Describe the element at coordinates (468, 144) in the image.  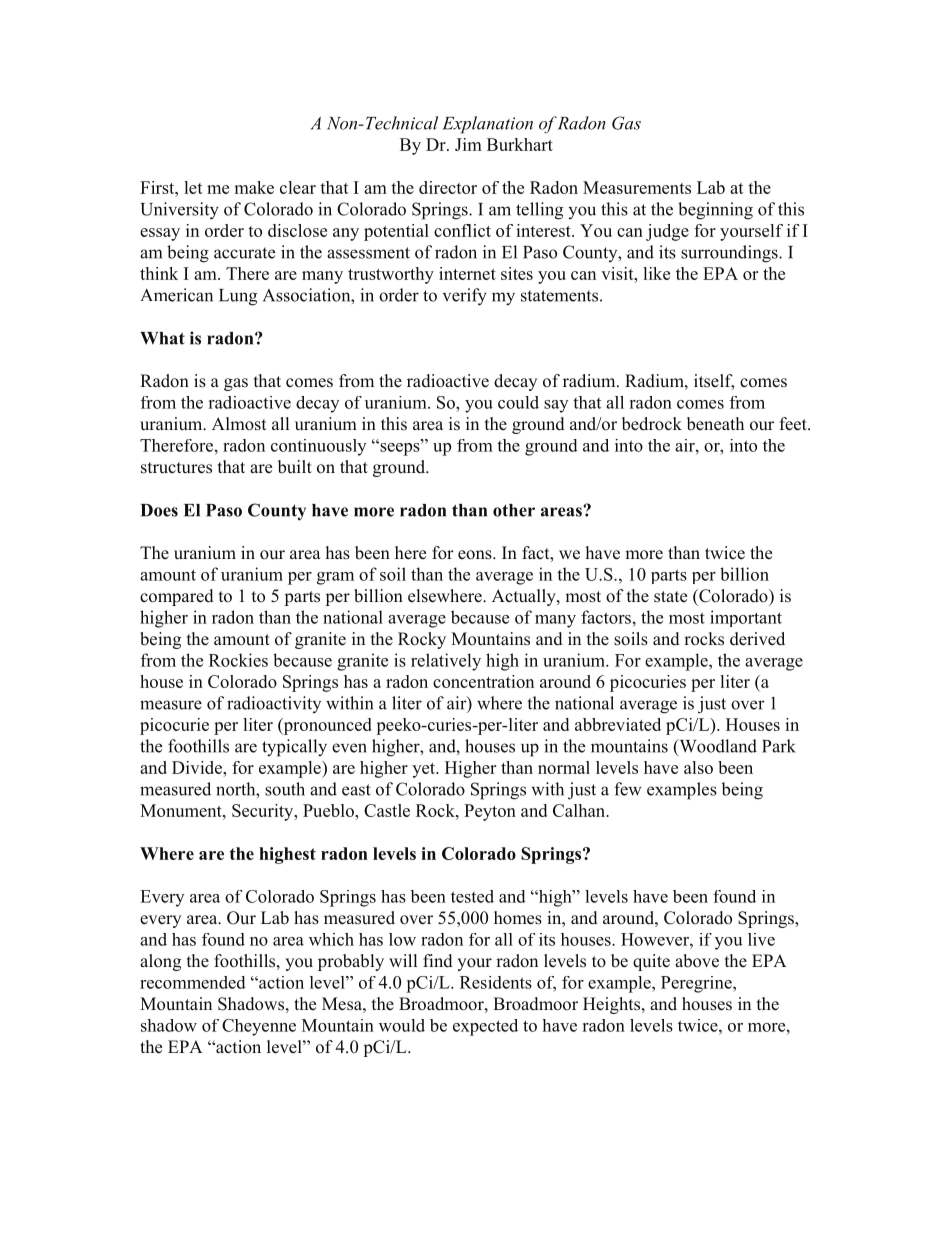
I see `Jim` at that location.
